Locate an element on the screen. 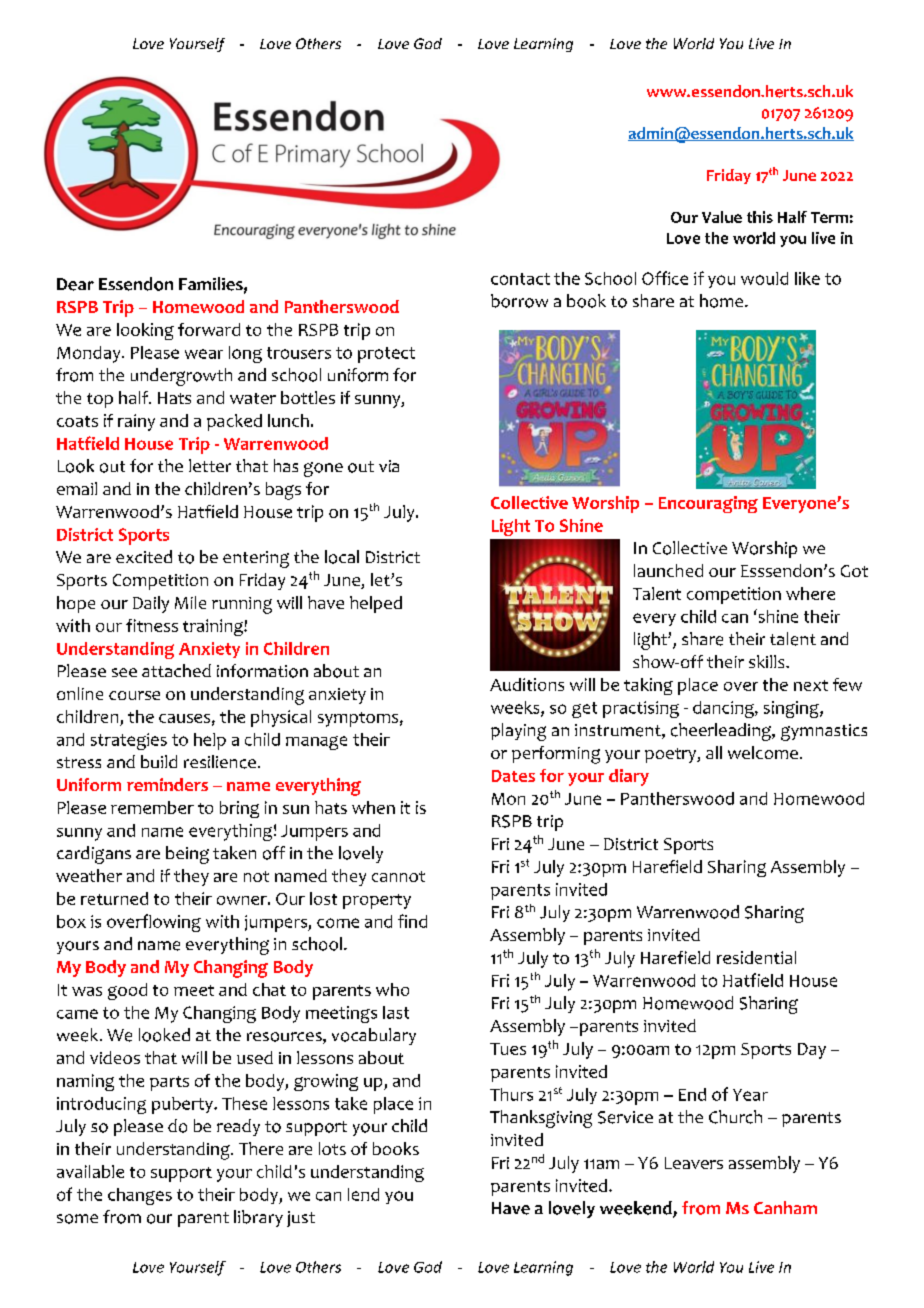  contact is located at coordinates (520, 279).
